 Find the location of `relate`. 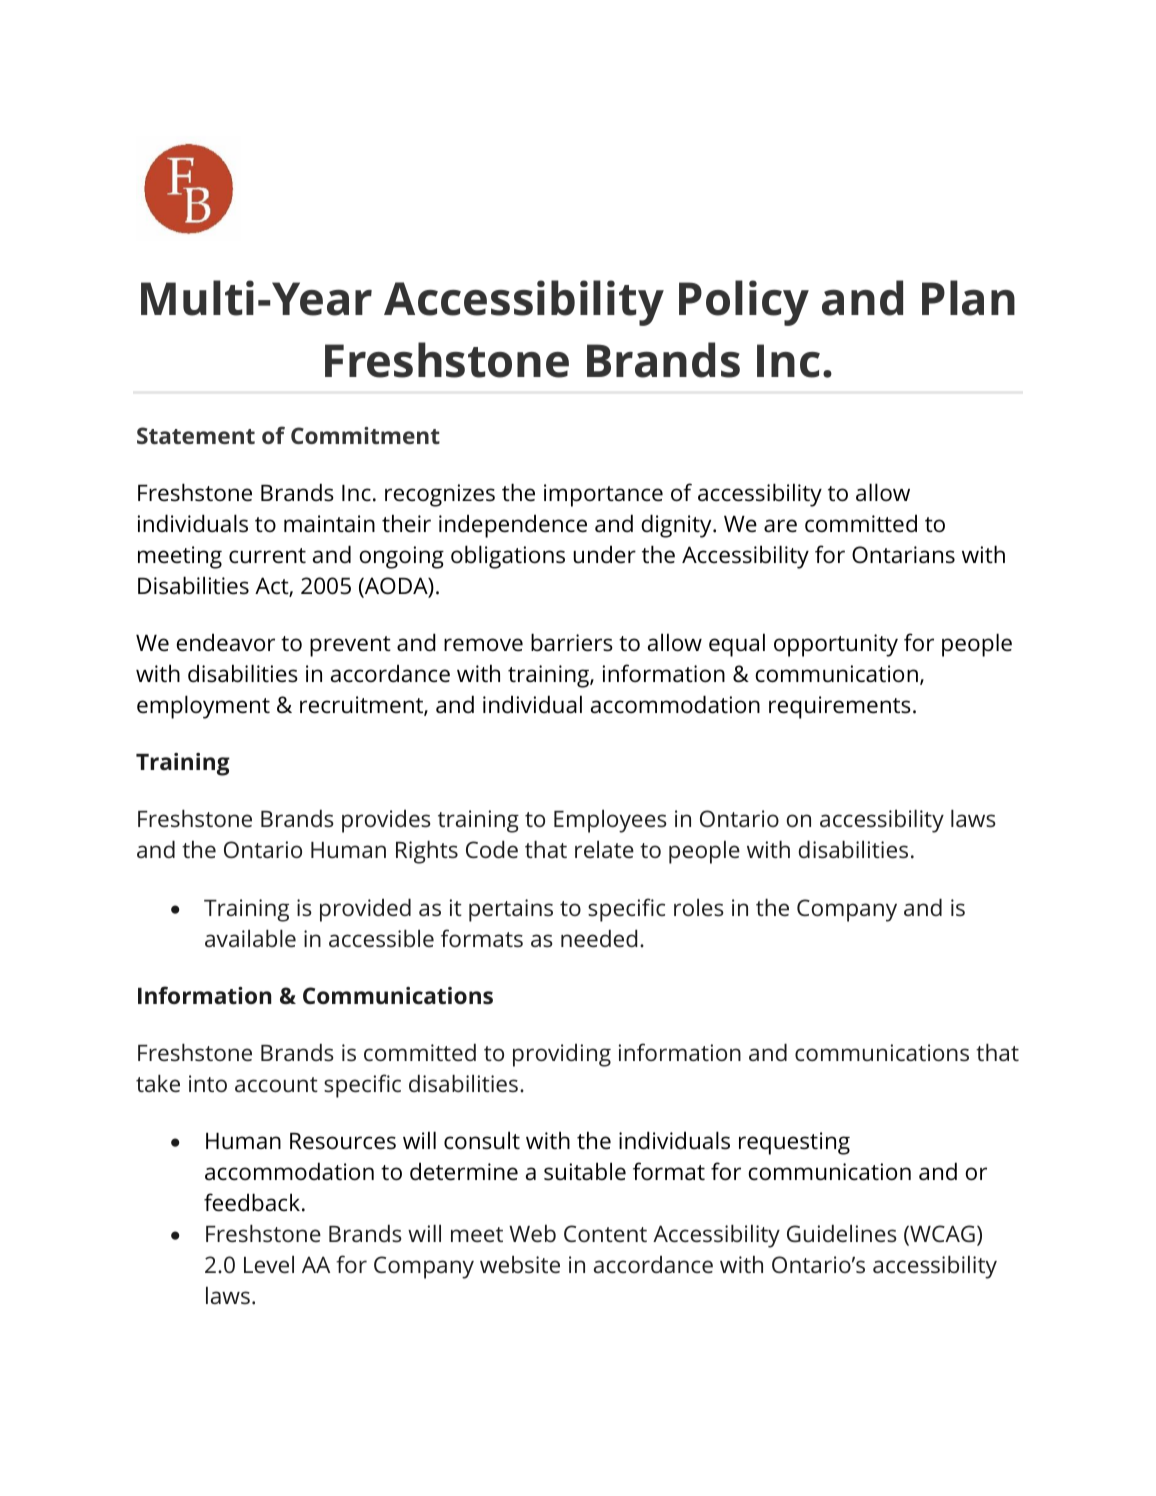

relate is located at coordinates (604, 849).
